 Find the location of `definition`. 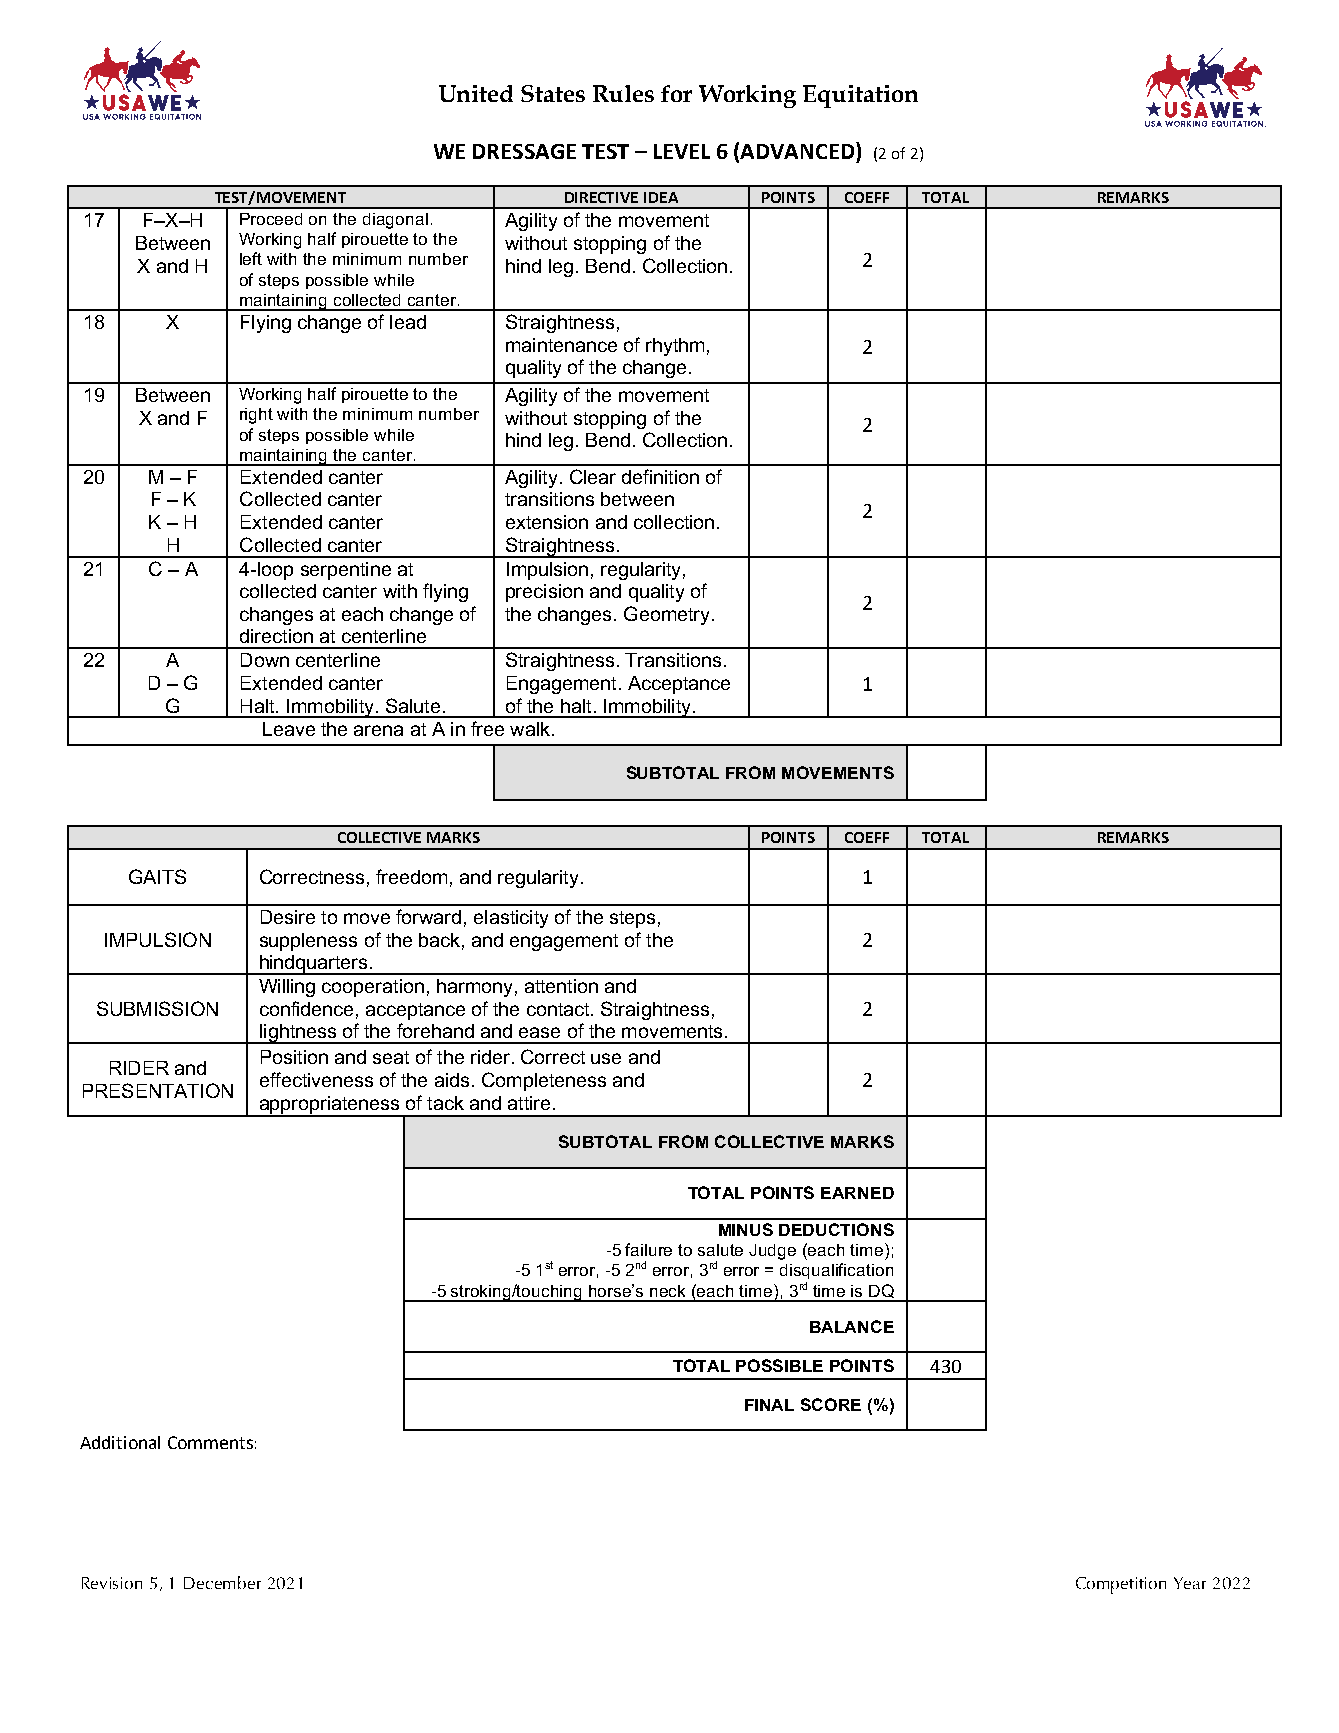

definition is located at coordinates (660, 476).
